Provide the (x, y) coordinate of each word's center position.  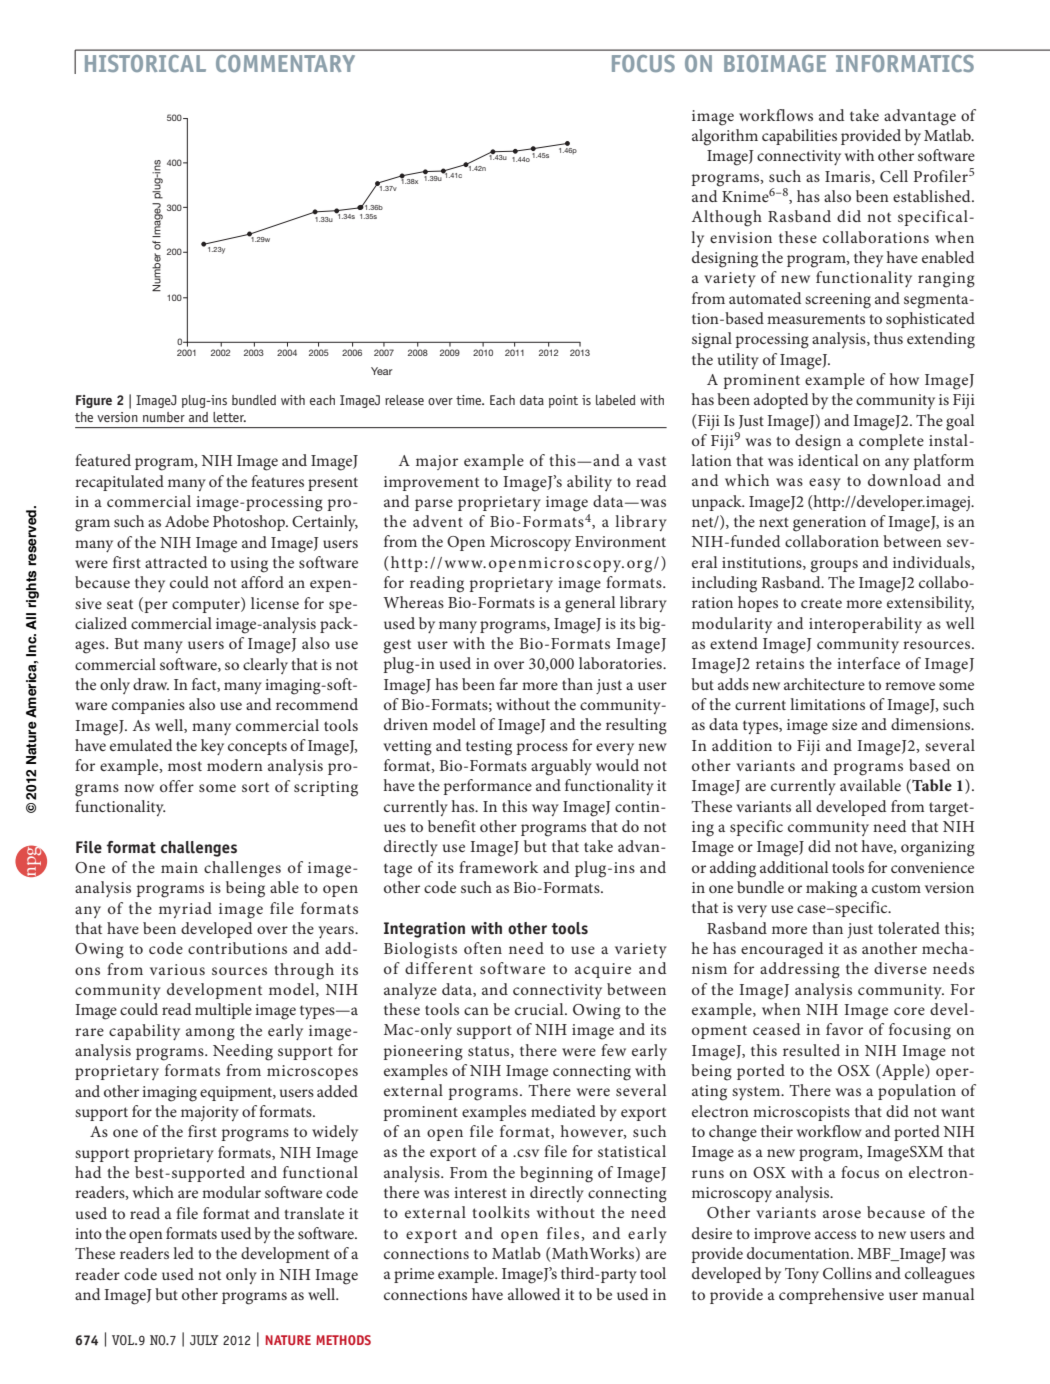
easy (825, 484)
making (831, 889)
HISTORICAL (145, 63)
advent (438, 521)
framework (498, 867)
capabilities (799, 137)
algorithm (725, 137)
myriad (185, 910)
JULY (204, 1340)
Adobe (187, 521)
